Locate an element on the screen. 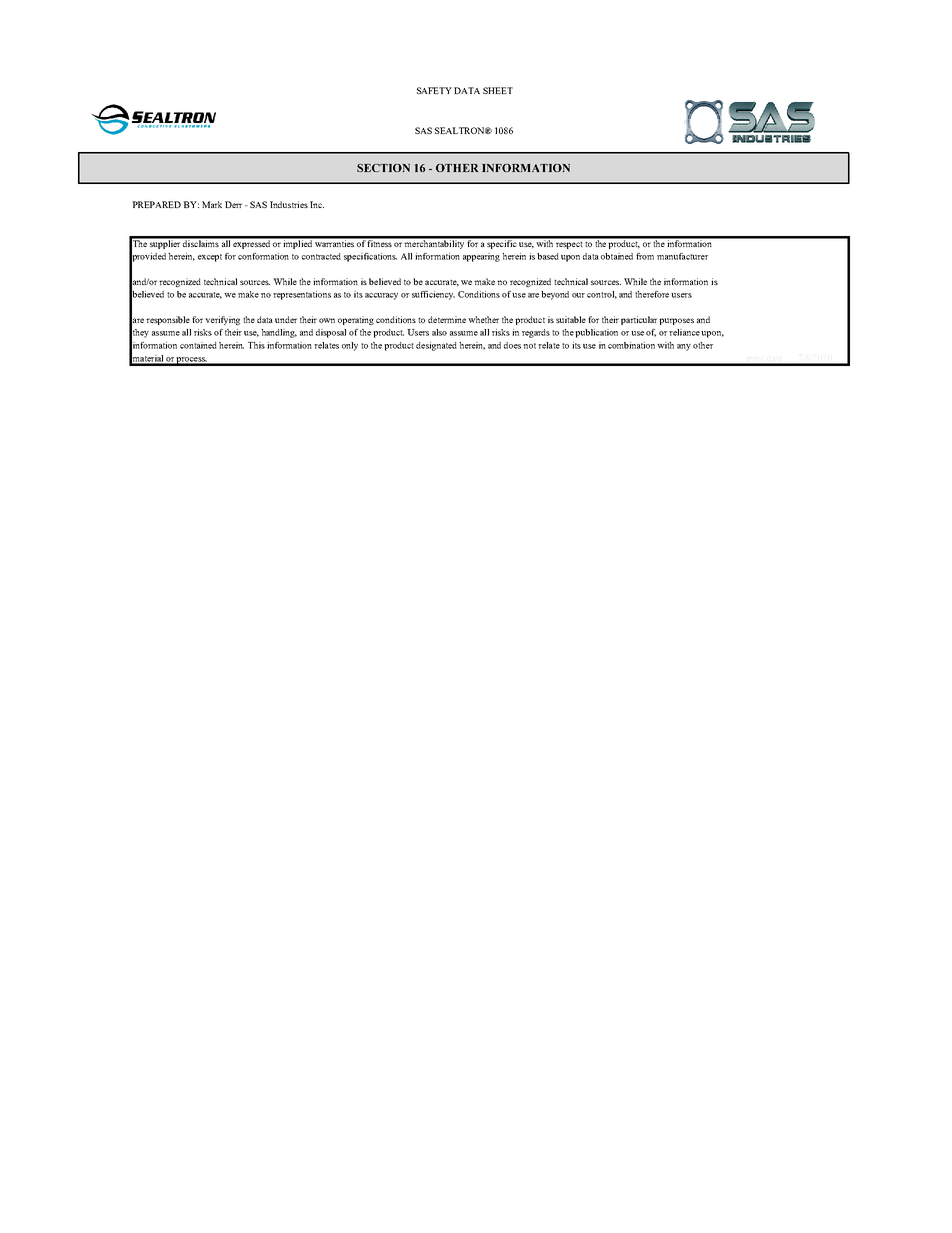  obtained is located at coordinates (617, 256).
